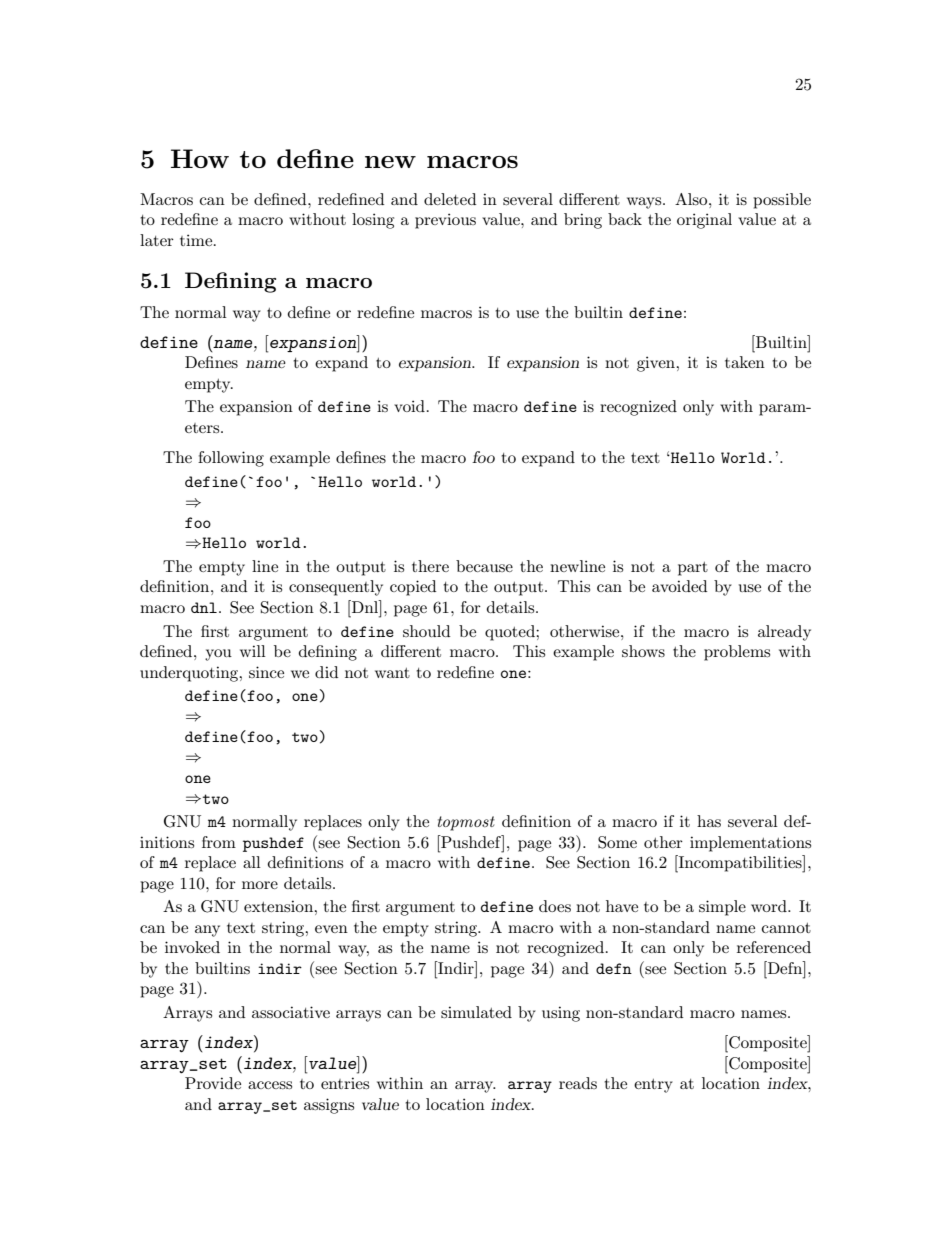  Describe the element at coordinates (653, 1086) in the screenshot. I see `entry` at that location.
